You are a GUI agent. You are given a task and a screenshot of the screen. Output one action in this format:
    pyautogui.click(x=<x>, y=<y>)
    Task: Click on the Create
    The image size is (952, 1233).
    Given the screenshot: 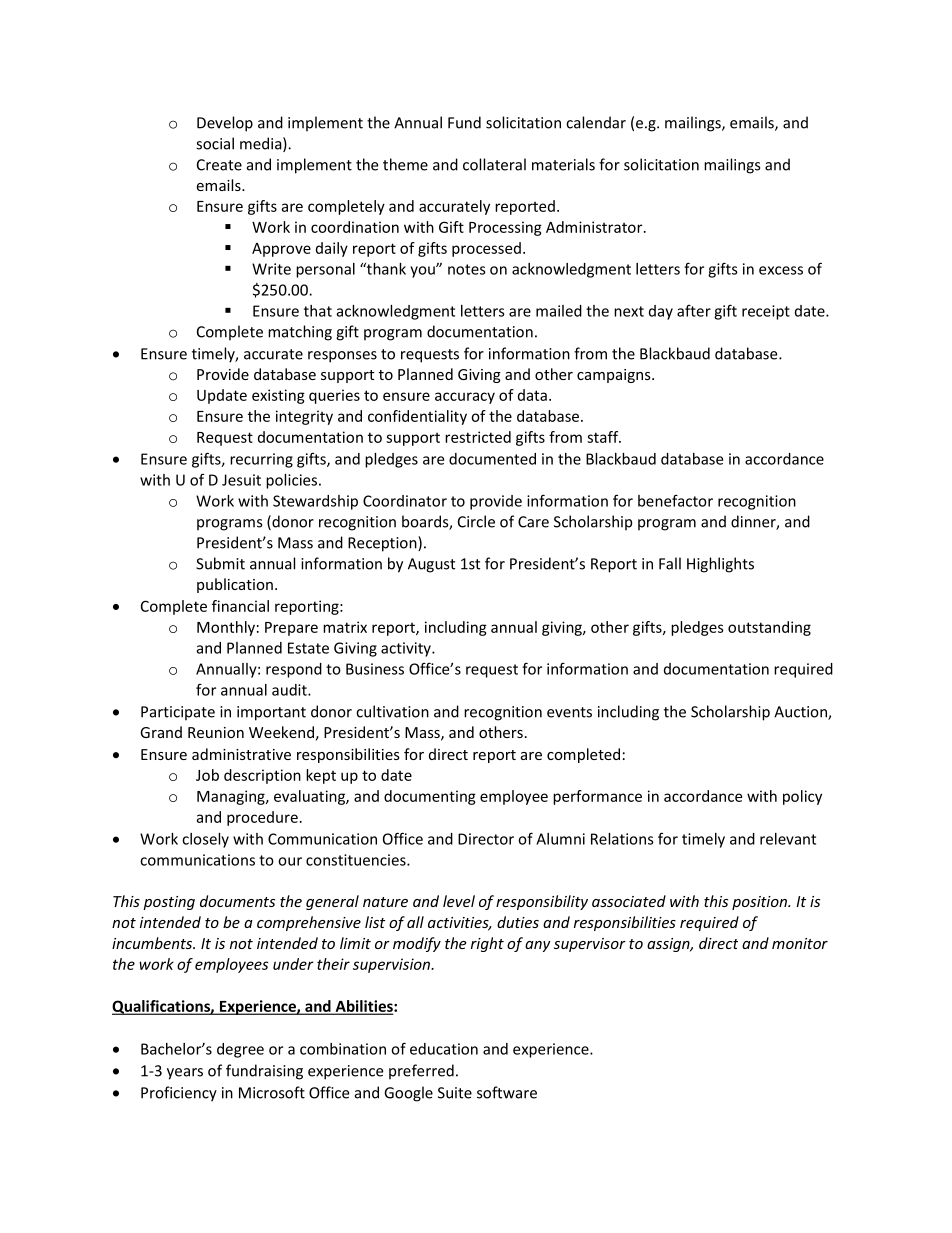 What is the action you would take?
    pyautogui.click(x=219, y=165)
